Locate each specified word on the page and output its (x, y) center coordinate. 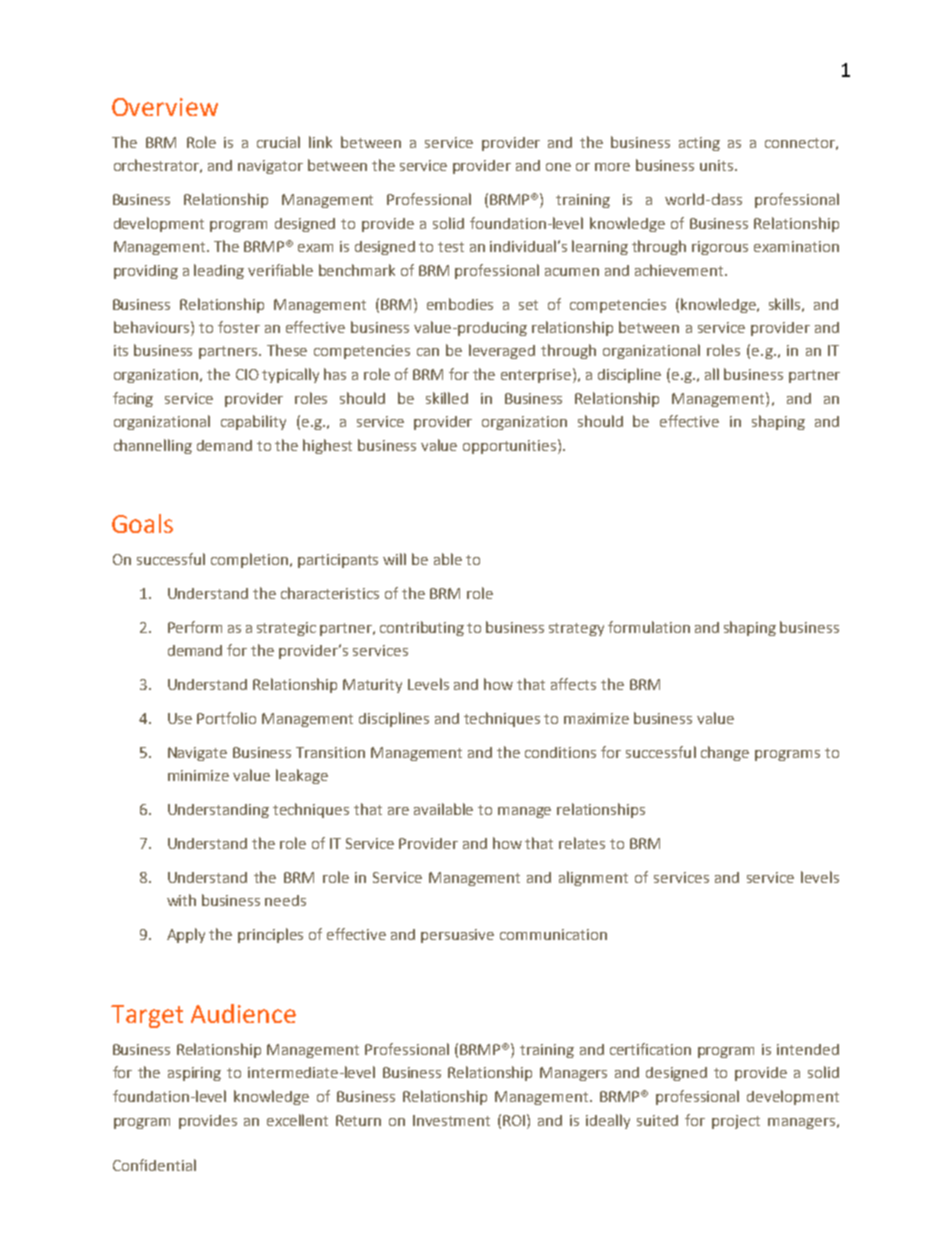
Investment (451, 1120)
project (736, 1122)
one (558, 167)
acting (699, 144)
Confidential (154, 1165)
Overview (165, 107)
